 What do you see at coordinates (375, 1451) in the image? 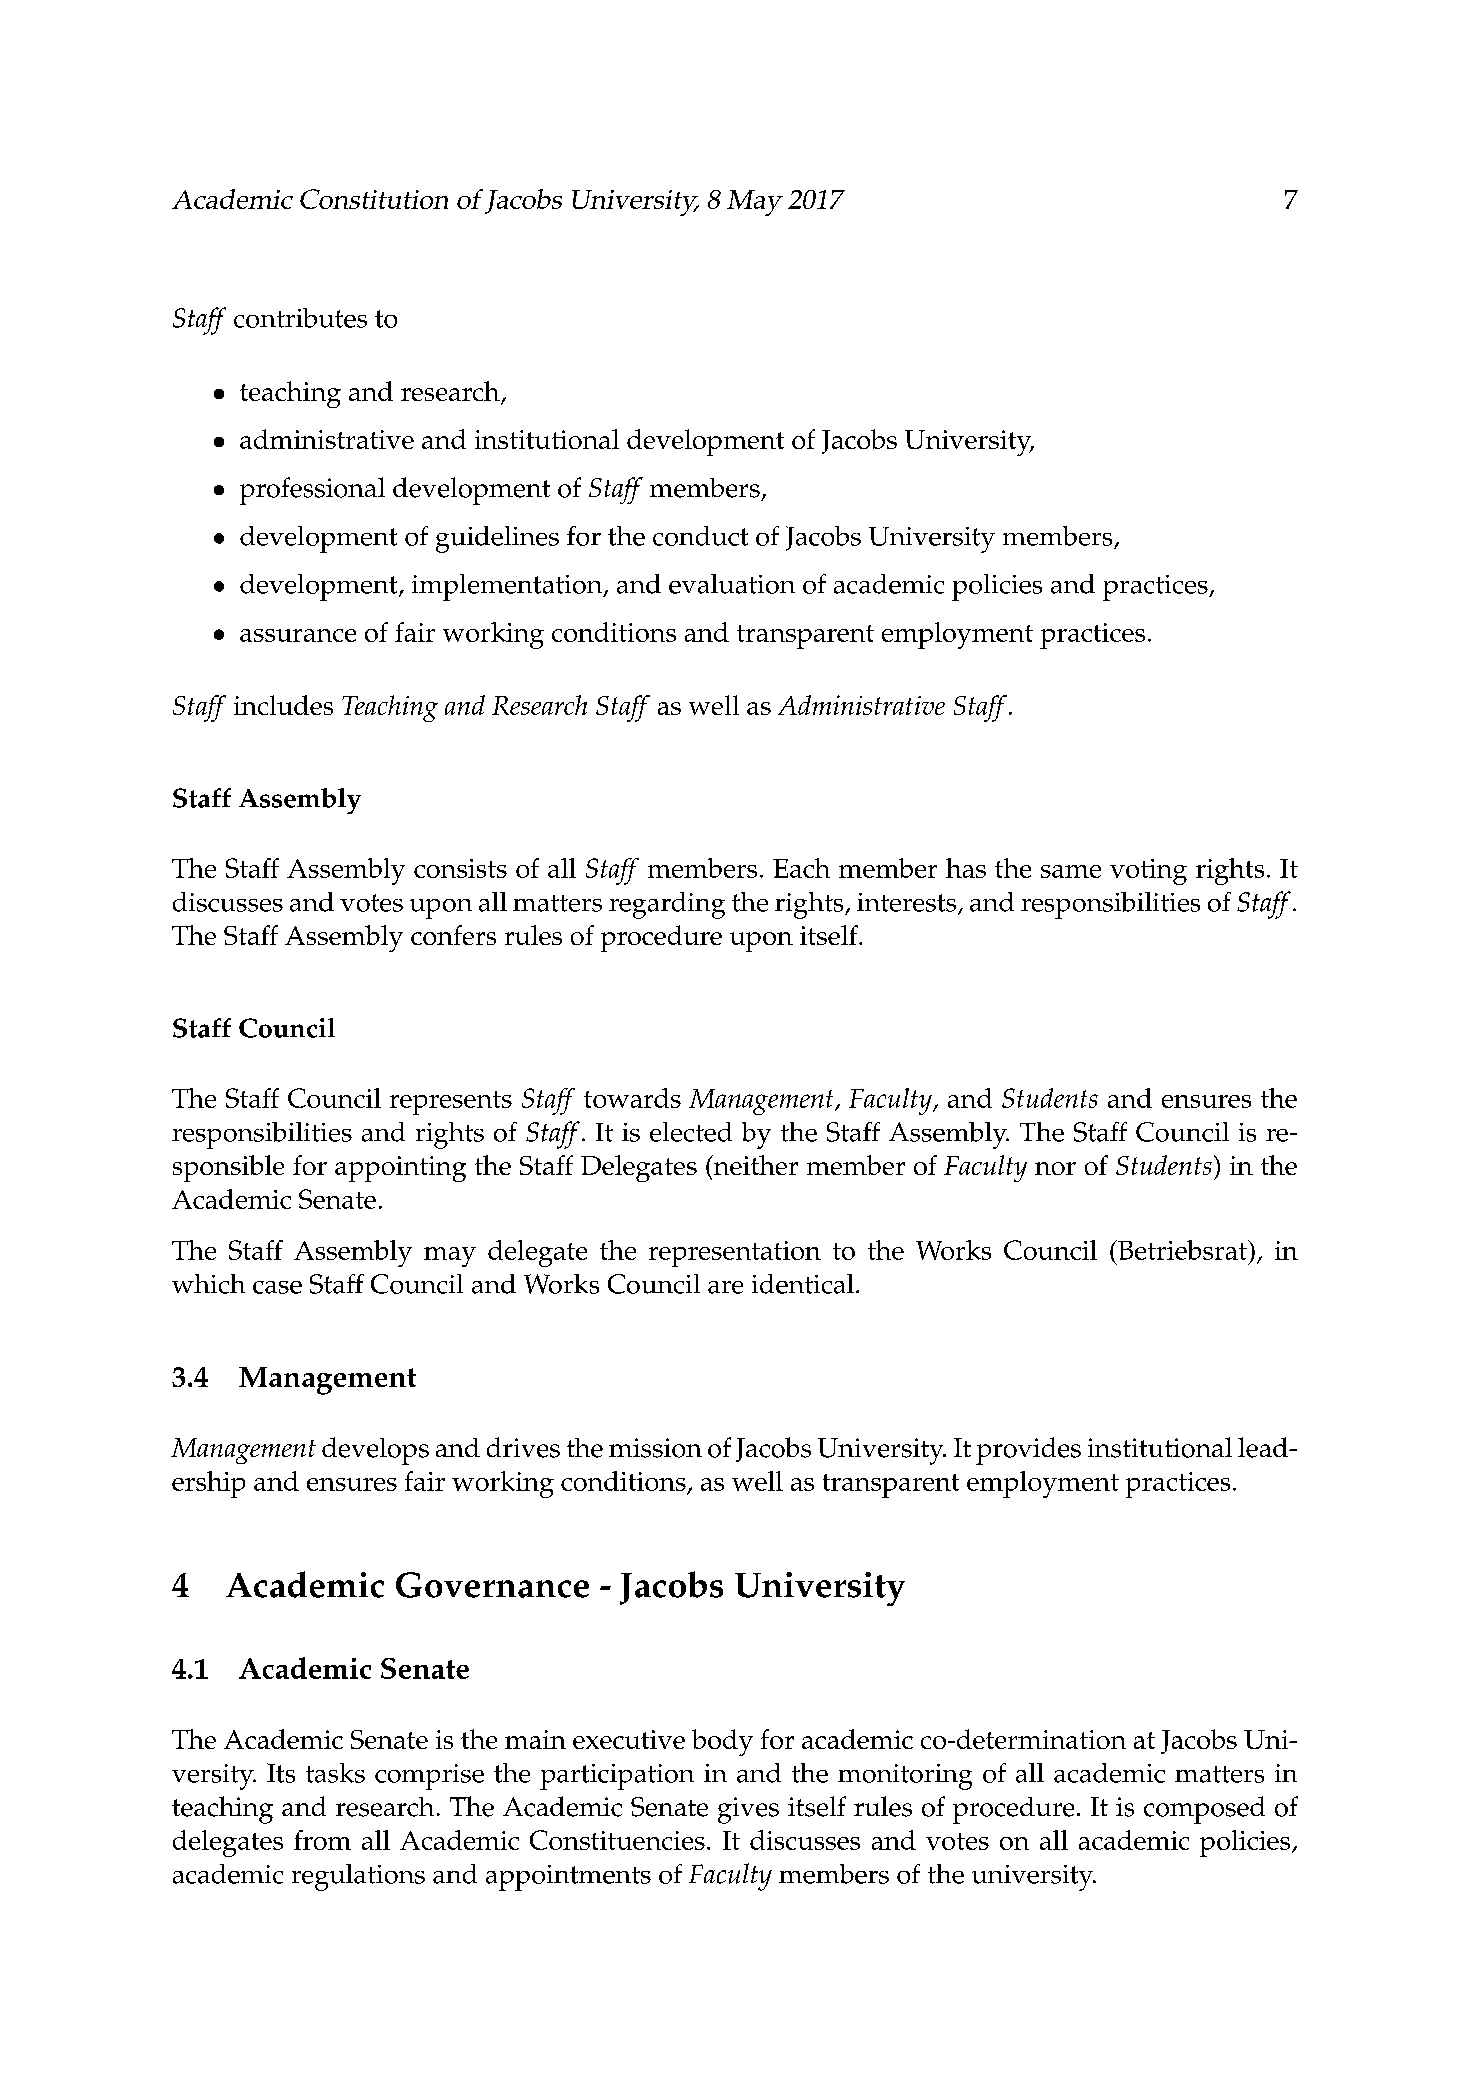
I see `develops` at bounding box center [375, 1451].
